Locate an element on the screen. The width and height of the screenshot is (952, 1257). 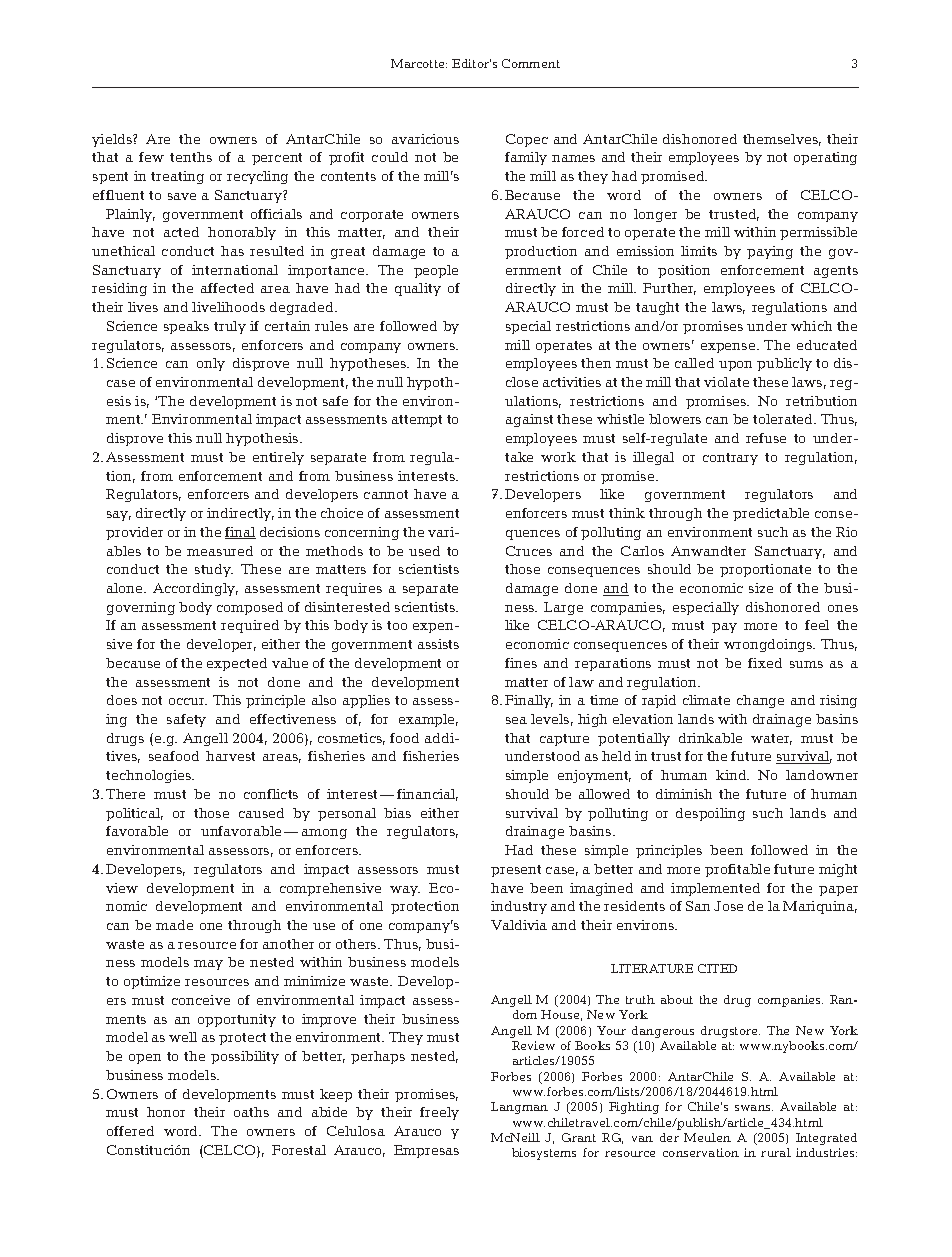
predictable is located at coordinates (771, 514).
